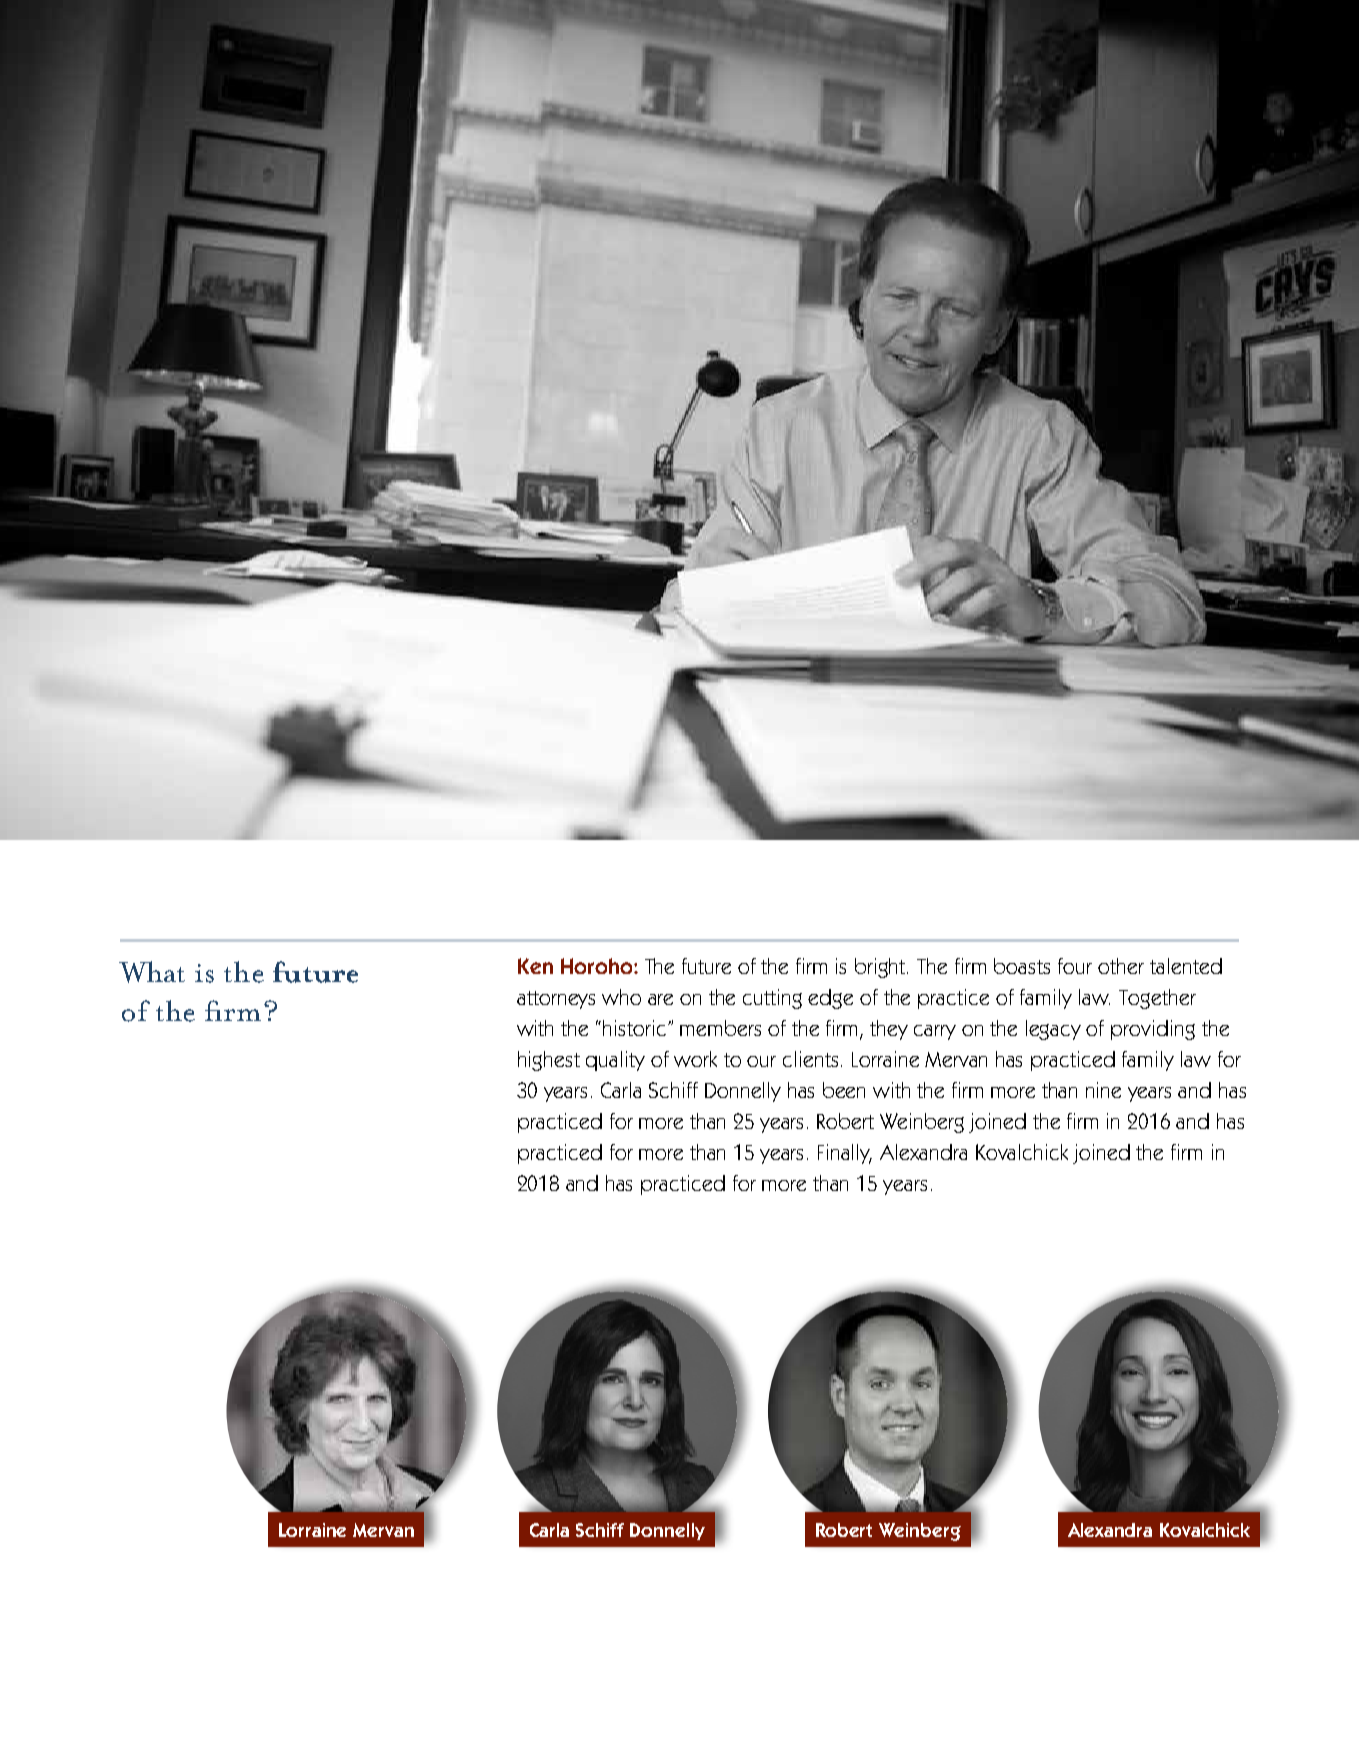 This screenshot has height=1758, width=1359. I want to click on highest, so click(549, 1061).
